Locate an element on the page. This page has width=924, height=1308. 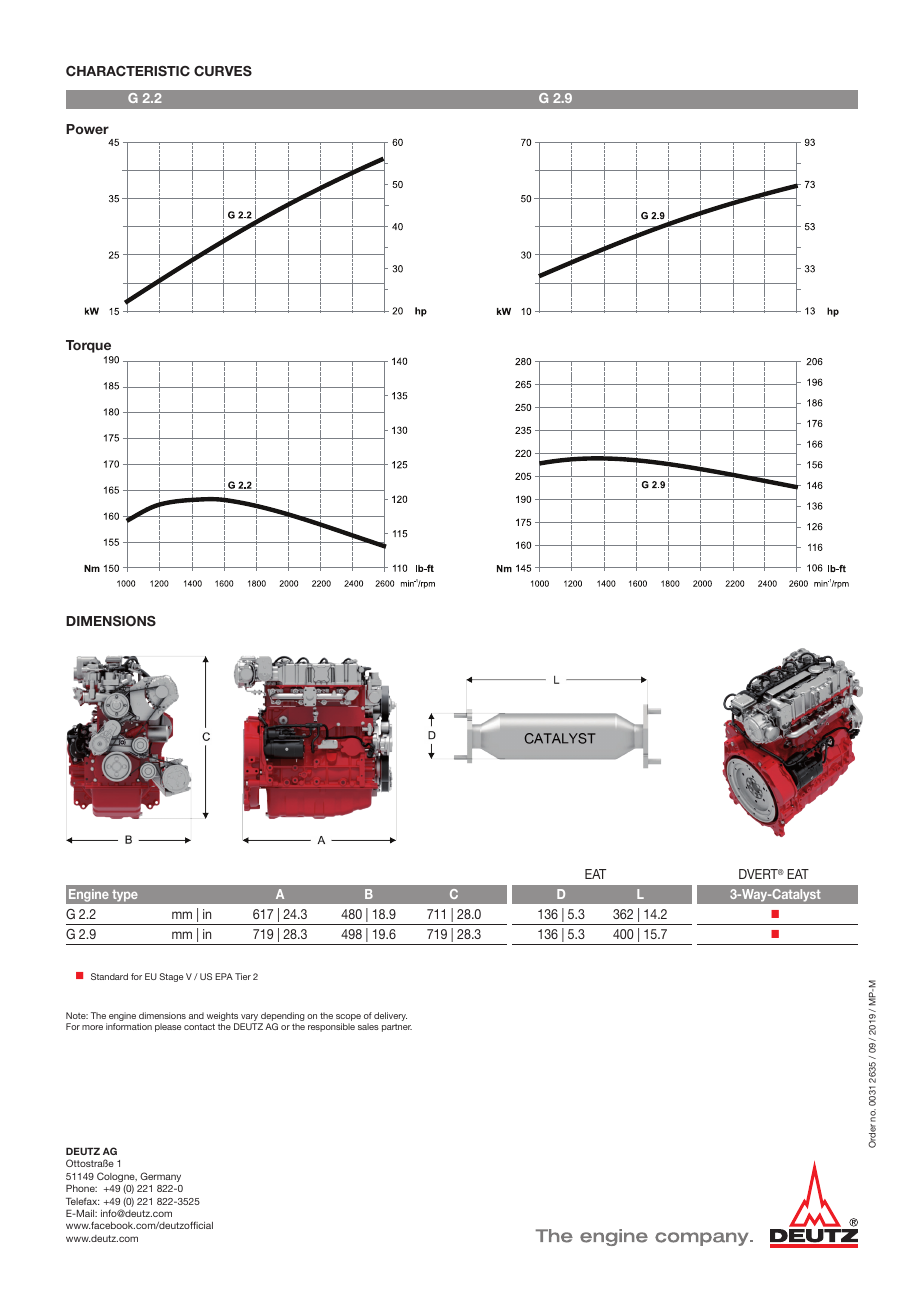
CHARACTERISTIC is located at coordinates (128, 71).
